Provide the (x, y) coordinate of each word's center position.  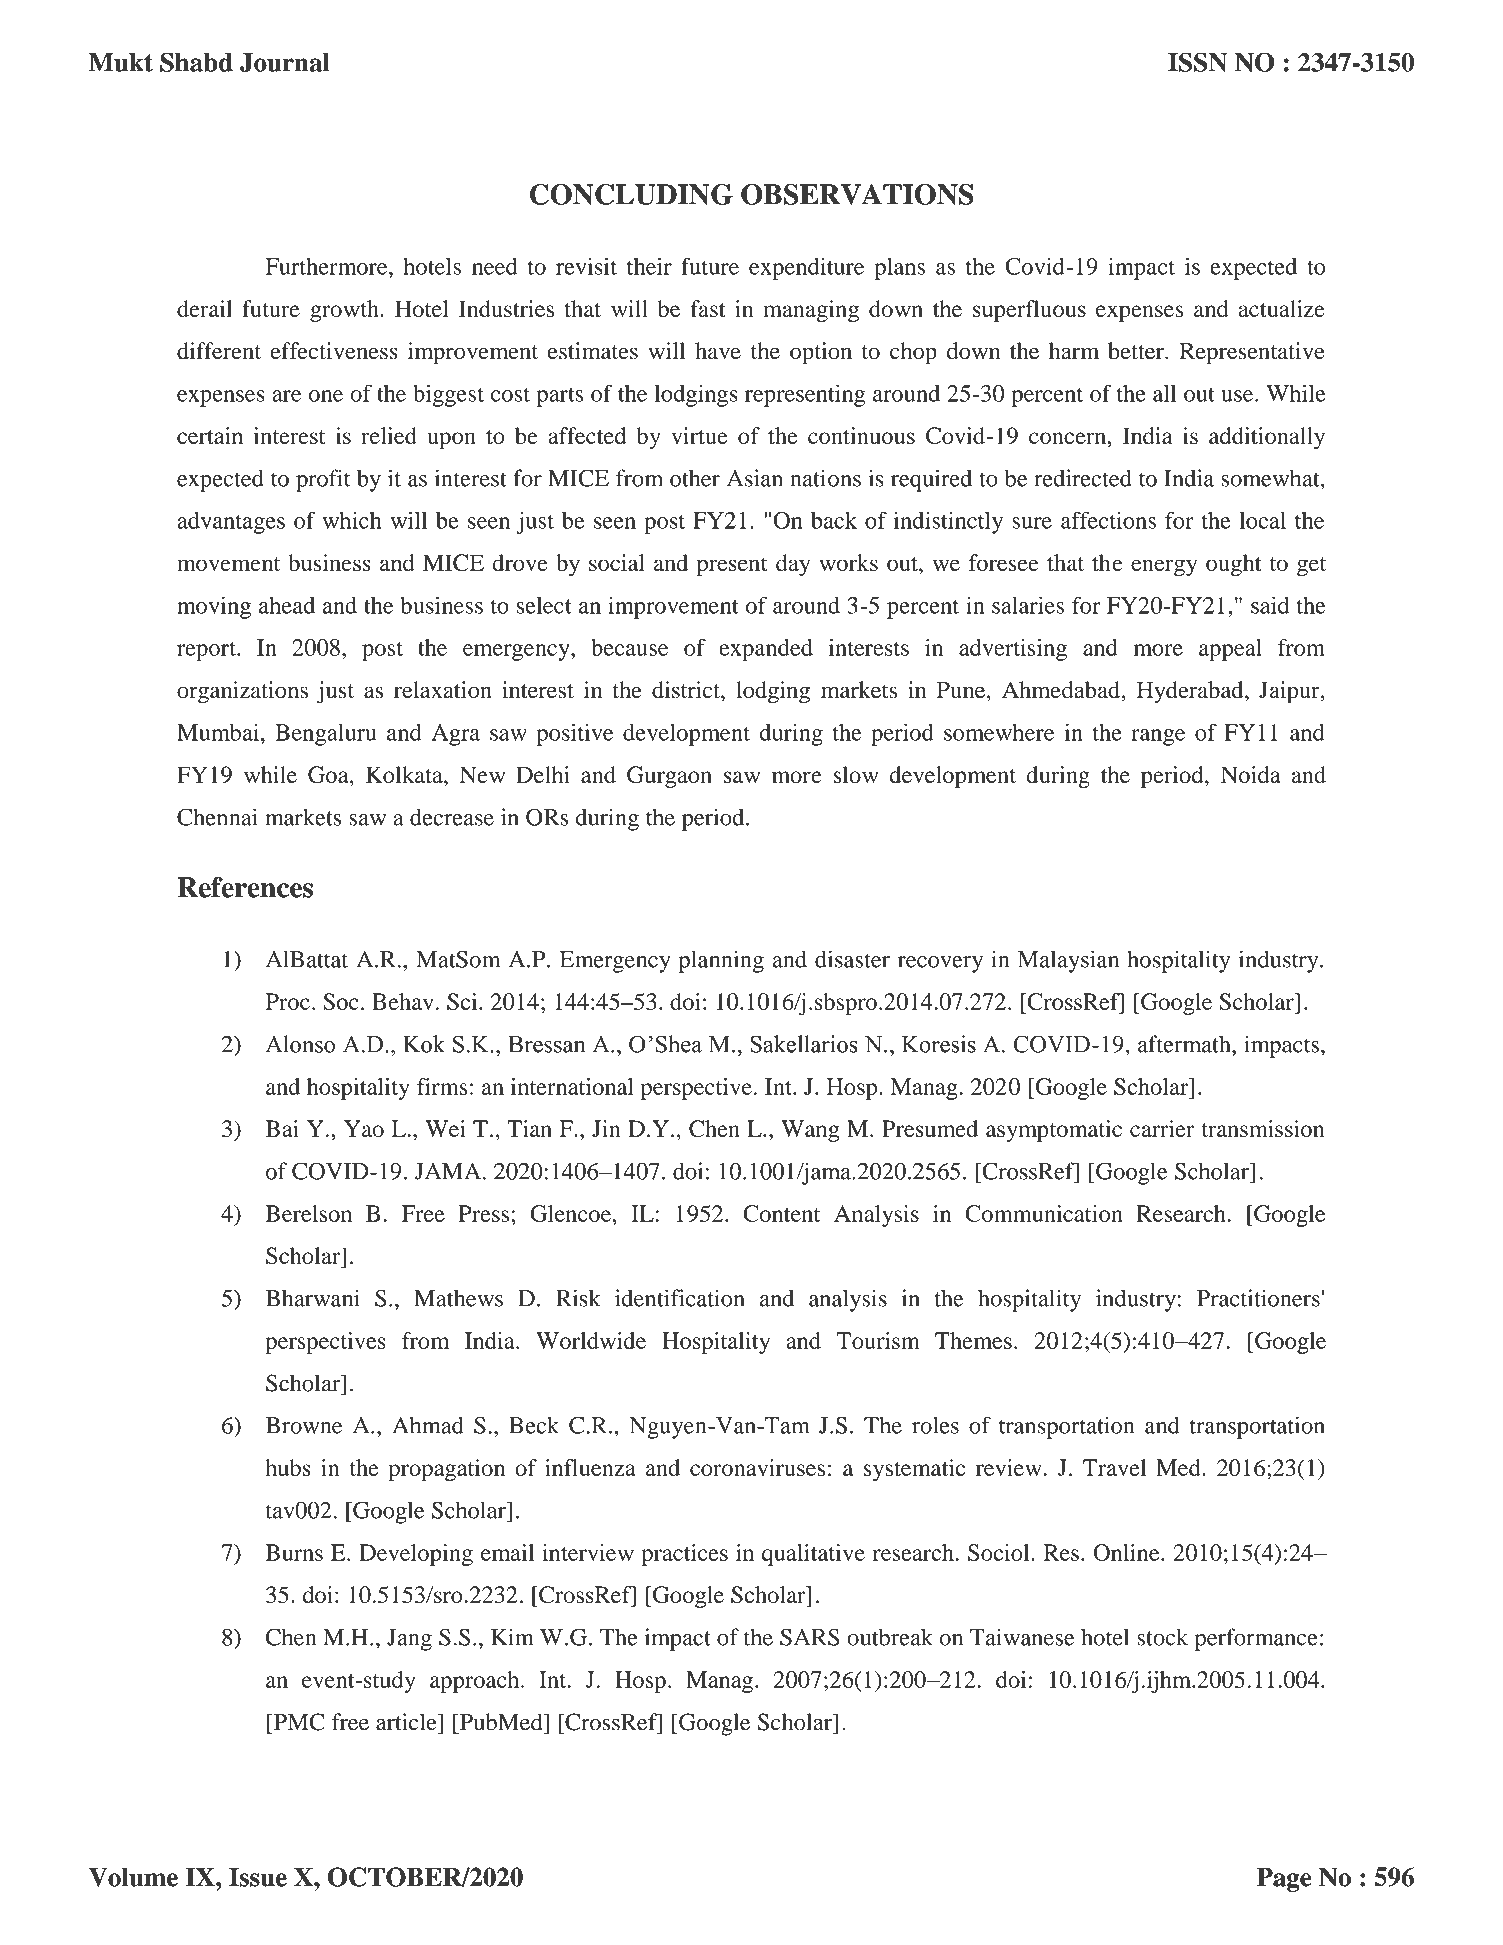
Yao (364, 1128)
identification (680, 1298)
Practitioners (1258, 1298)
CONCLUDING (631, 194)
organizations (242, 692)
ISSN (1198, 62)
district (687, 690)
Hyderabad (1191, 692)
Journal (285, 62)
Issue (258, 1877)
